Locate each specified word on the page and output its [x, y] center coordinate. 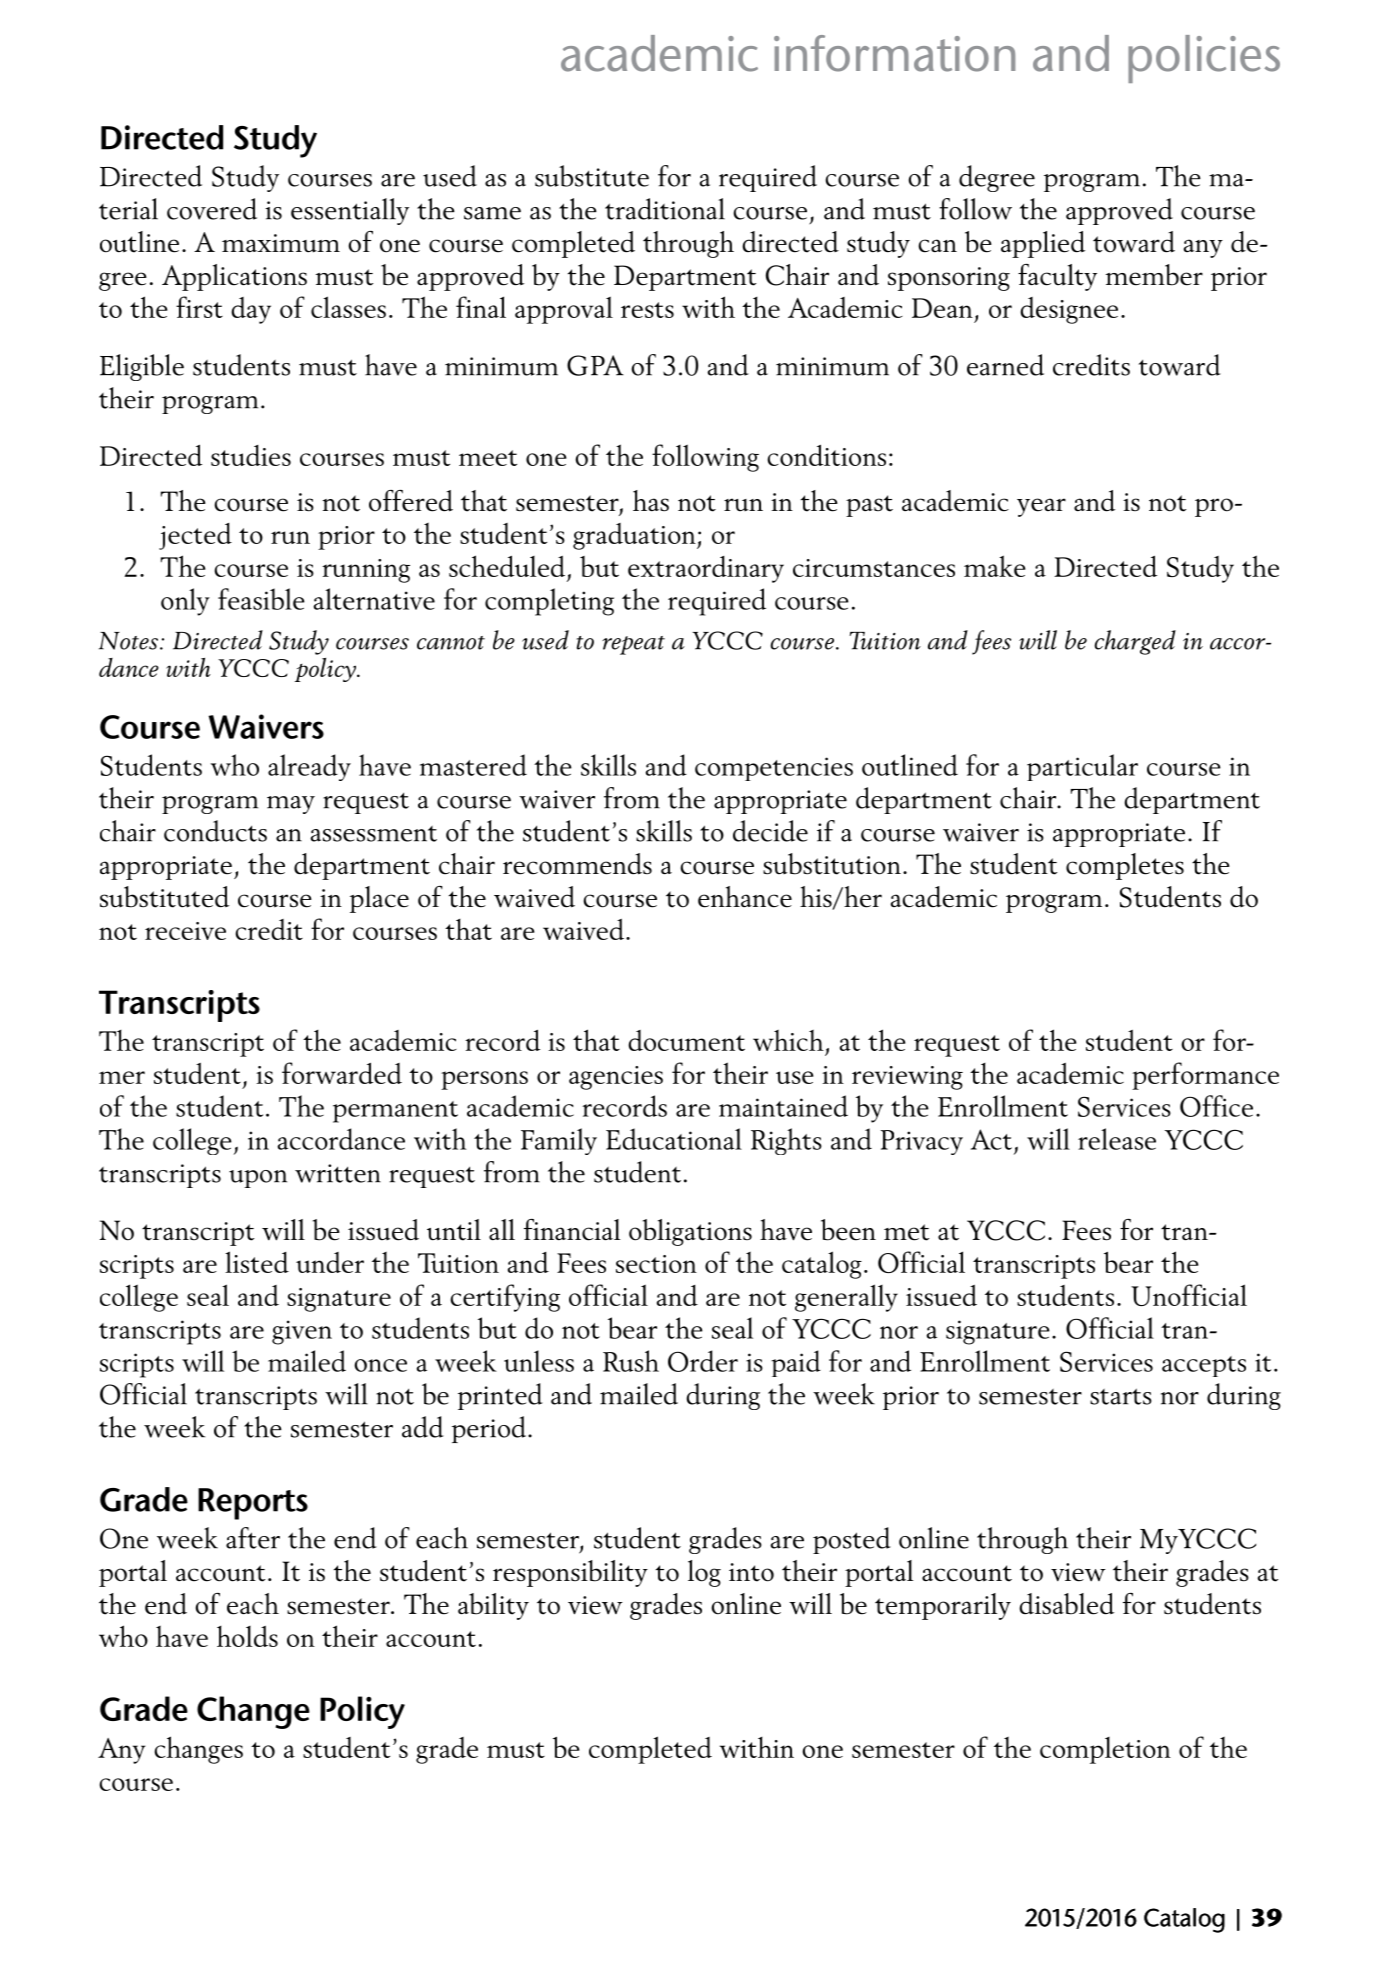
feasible [261, 599]
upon [258, 1179]
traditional [665, 209]
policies [1204, 59]
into [751, 1572]
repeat [633, 645]
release [1117, 1139]
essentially [350, 211]
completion [1105, 1750]
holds [247, 1636]
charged [1135, 642]
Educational [674, 1139]
